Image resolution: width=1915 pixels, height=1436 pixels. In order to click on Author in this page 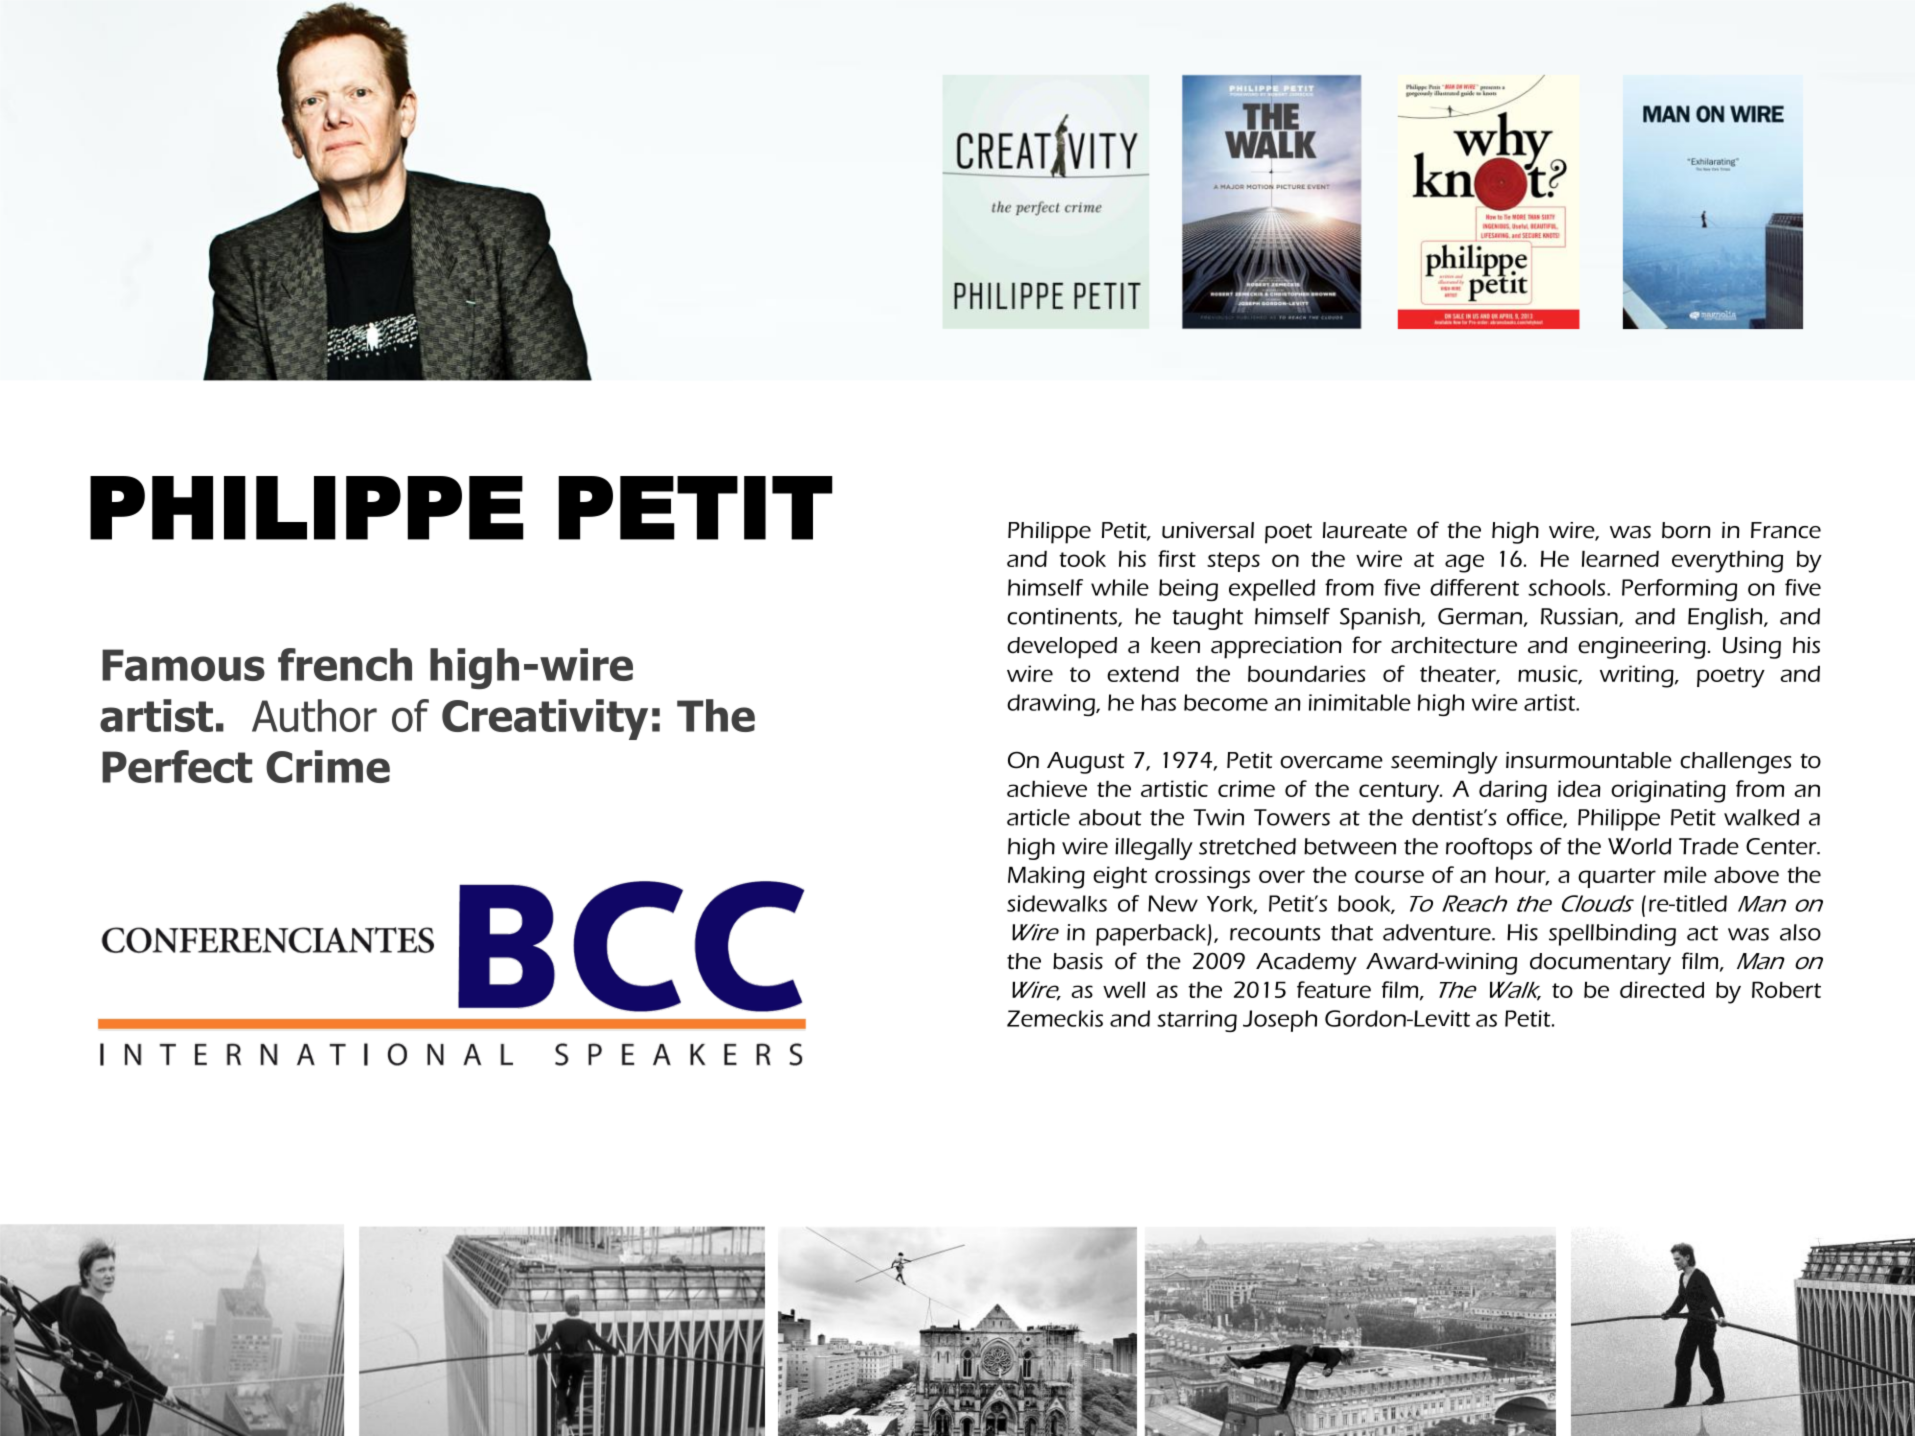, I will do `click(314, 715)`.
